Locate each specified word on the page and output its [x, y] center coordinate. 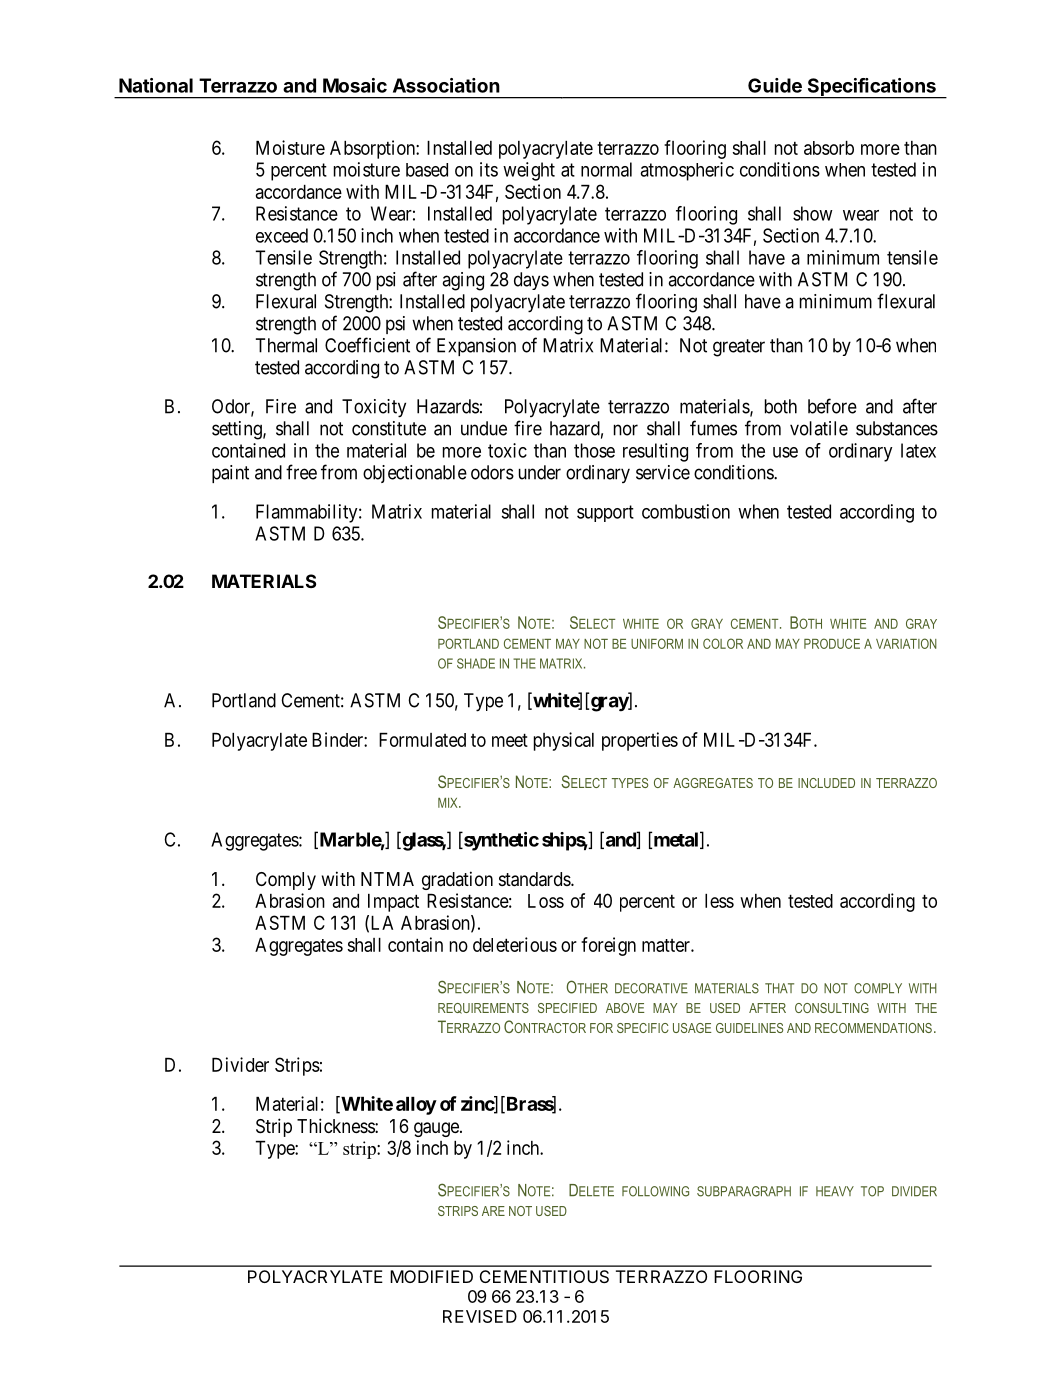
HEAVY [835, 1191]
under [540, 472]
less [719, 901]
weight [529, 171]
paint [230, 474]
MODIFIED [431, 1276]
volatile [819, 428]
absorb [829, 148]
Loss [546, 901]
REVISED [480, 1316]
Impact [393, 903]
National [156, 85]
